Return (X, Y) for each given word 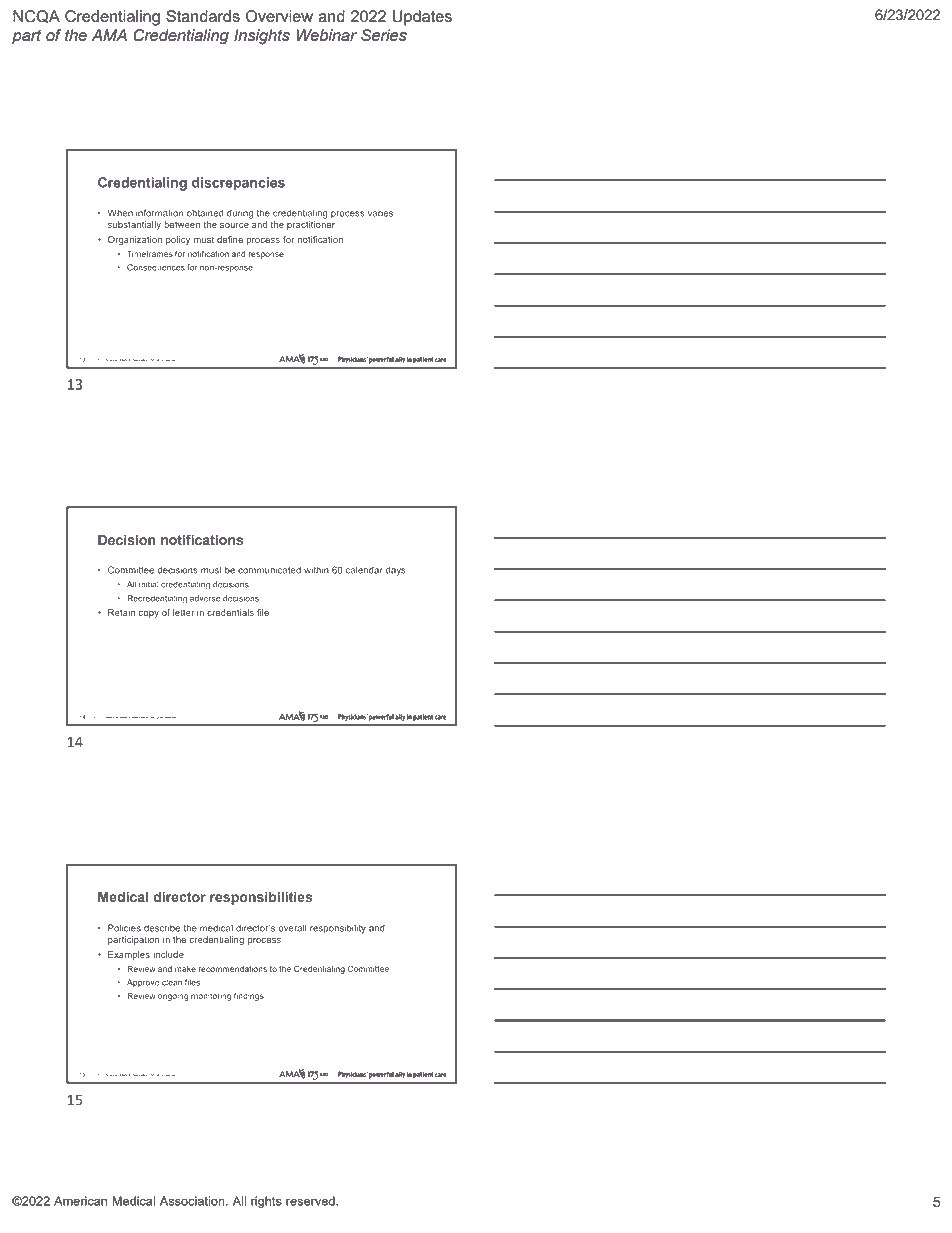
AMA (109, 35)
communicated (269, 570)
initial (149, 584)
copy (148, 614)
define (230, 239)
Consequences (156, 268)
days (396, 571)
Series (384, 35)
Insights (262, 37)
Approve (143, 983)
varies (380, 213)
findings (249, 996)
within (316, 570)
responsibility (338, 929)
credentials (230, 612)
